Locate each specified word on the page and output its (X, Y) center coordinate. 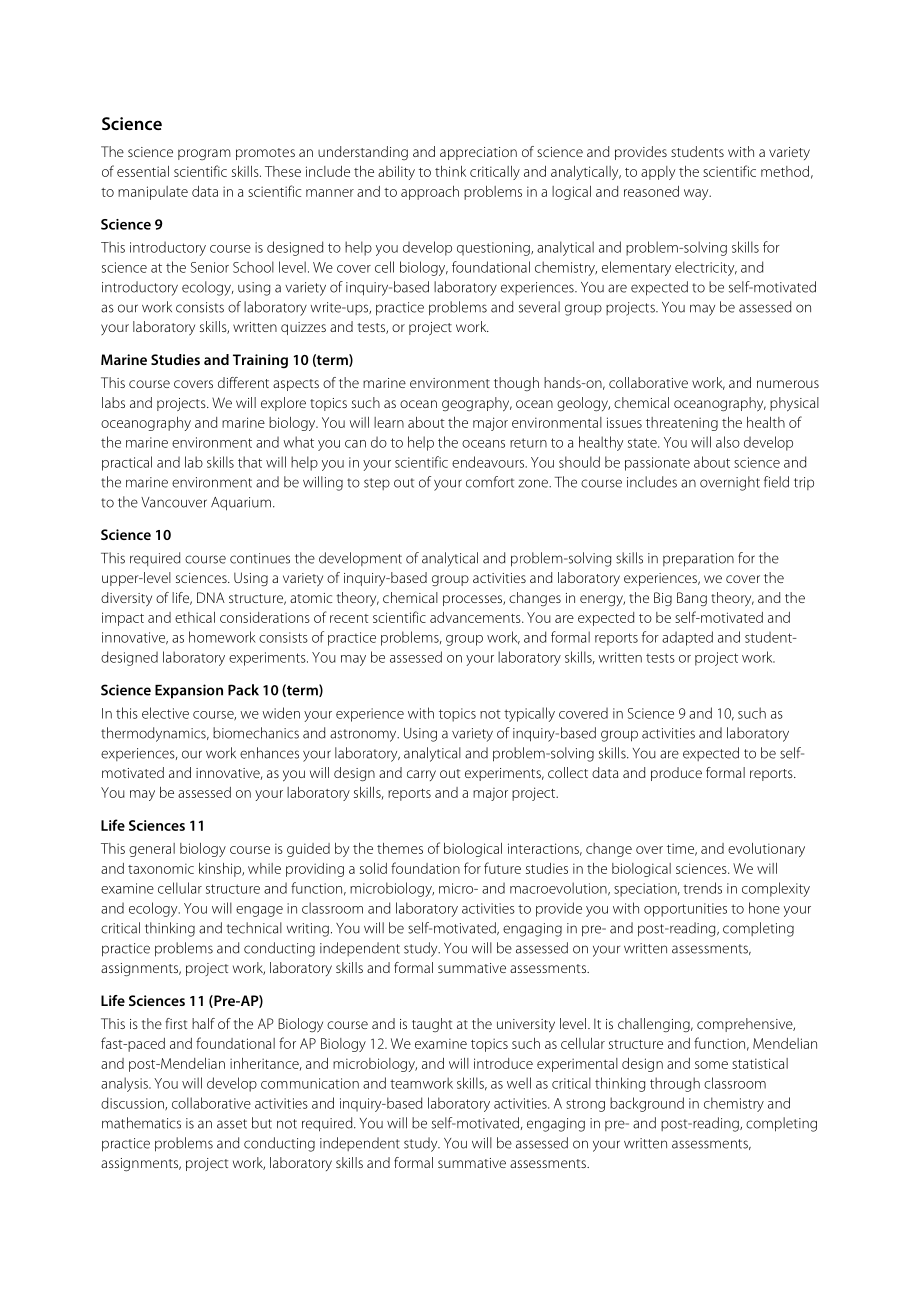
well (519, 1083)
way (697, 194)
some (711, 1065)
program (204, 154)
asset (232, 1124)
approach (430, 193)
